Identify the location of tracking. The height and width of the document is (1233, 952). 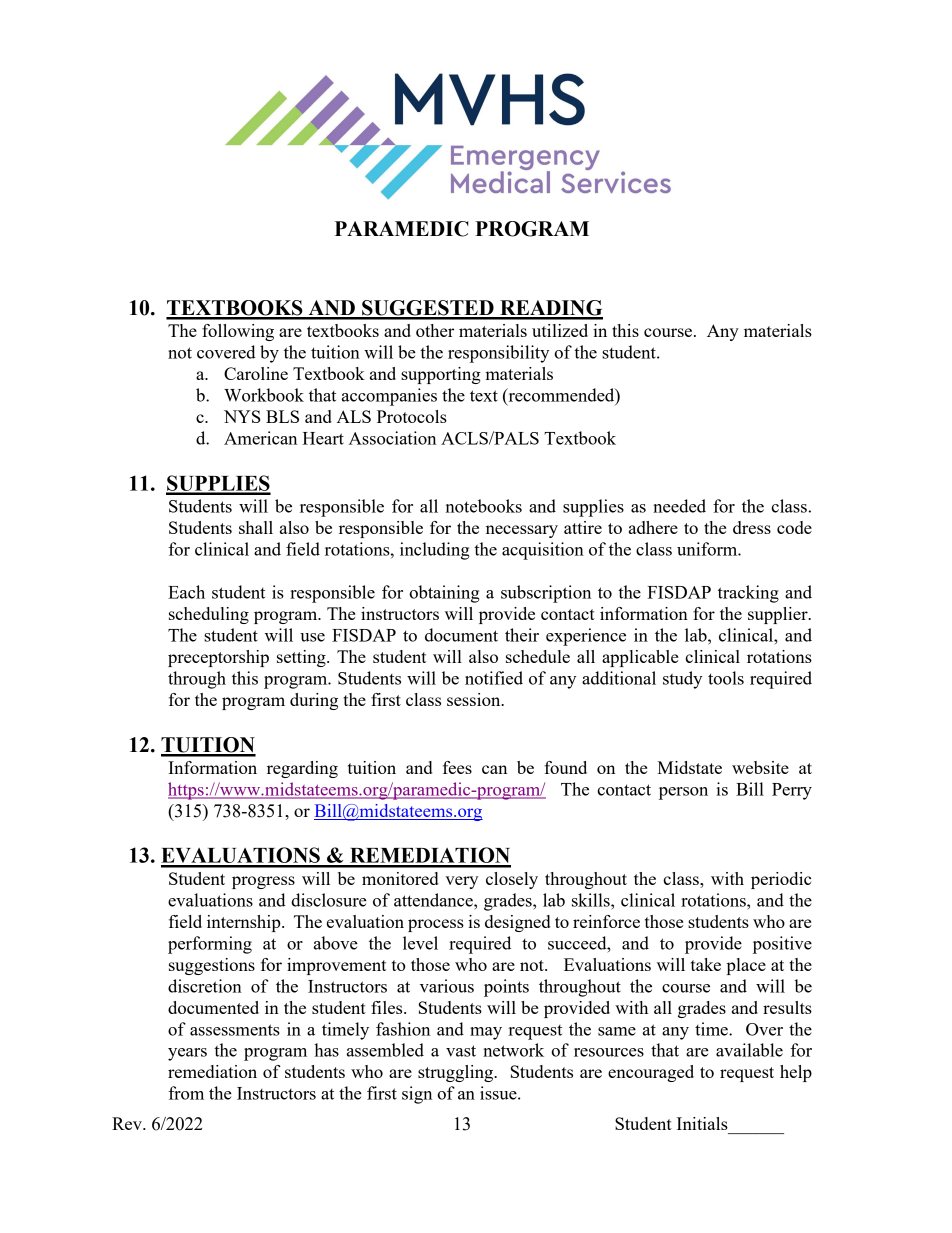
(748, 594).
